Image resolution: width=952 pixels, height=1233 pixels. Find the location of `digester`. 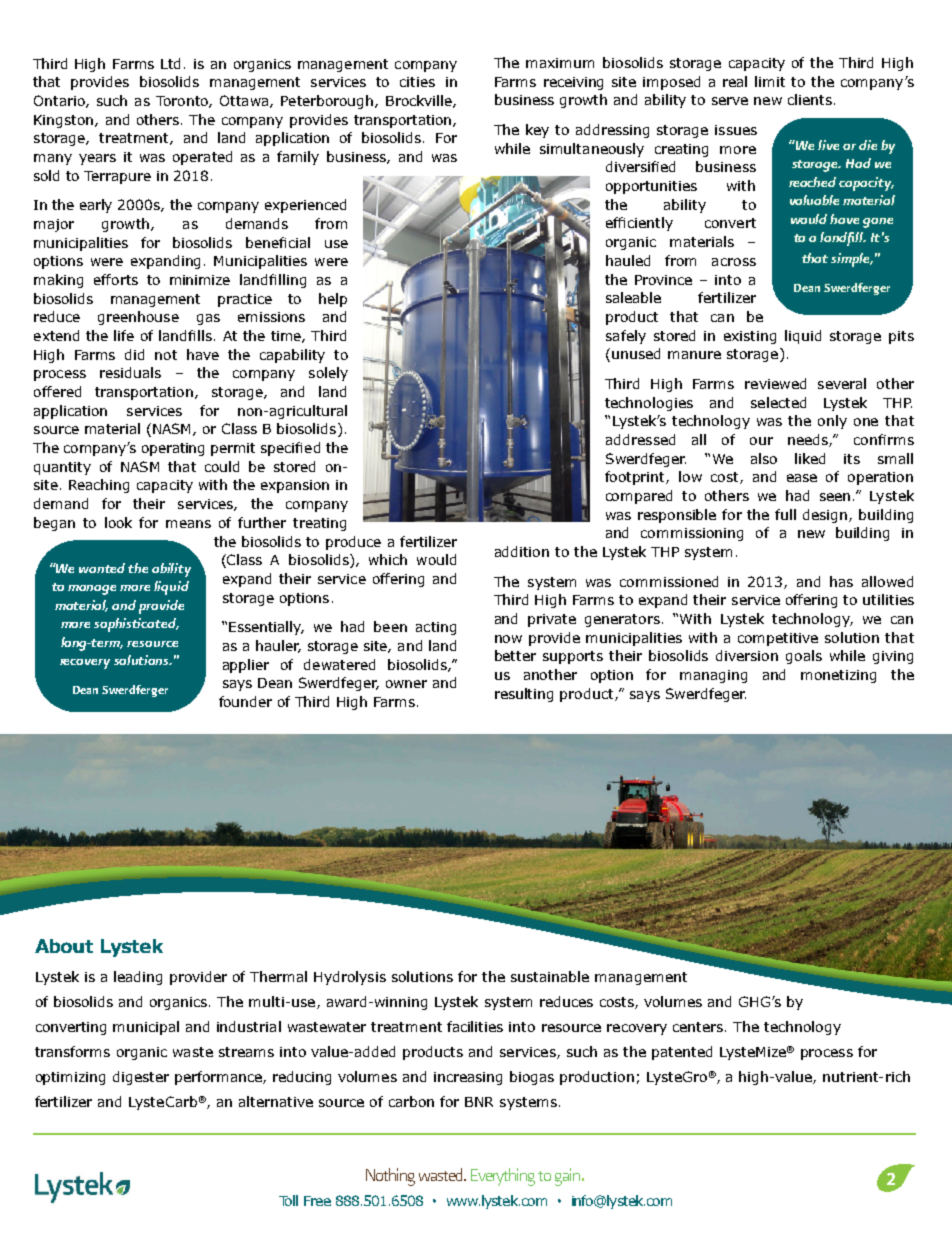

digester is located at coordinates (141, 1078).
